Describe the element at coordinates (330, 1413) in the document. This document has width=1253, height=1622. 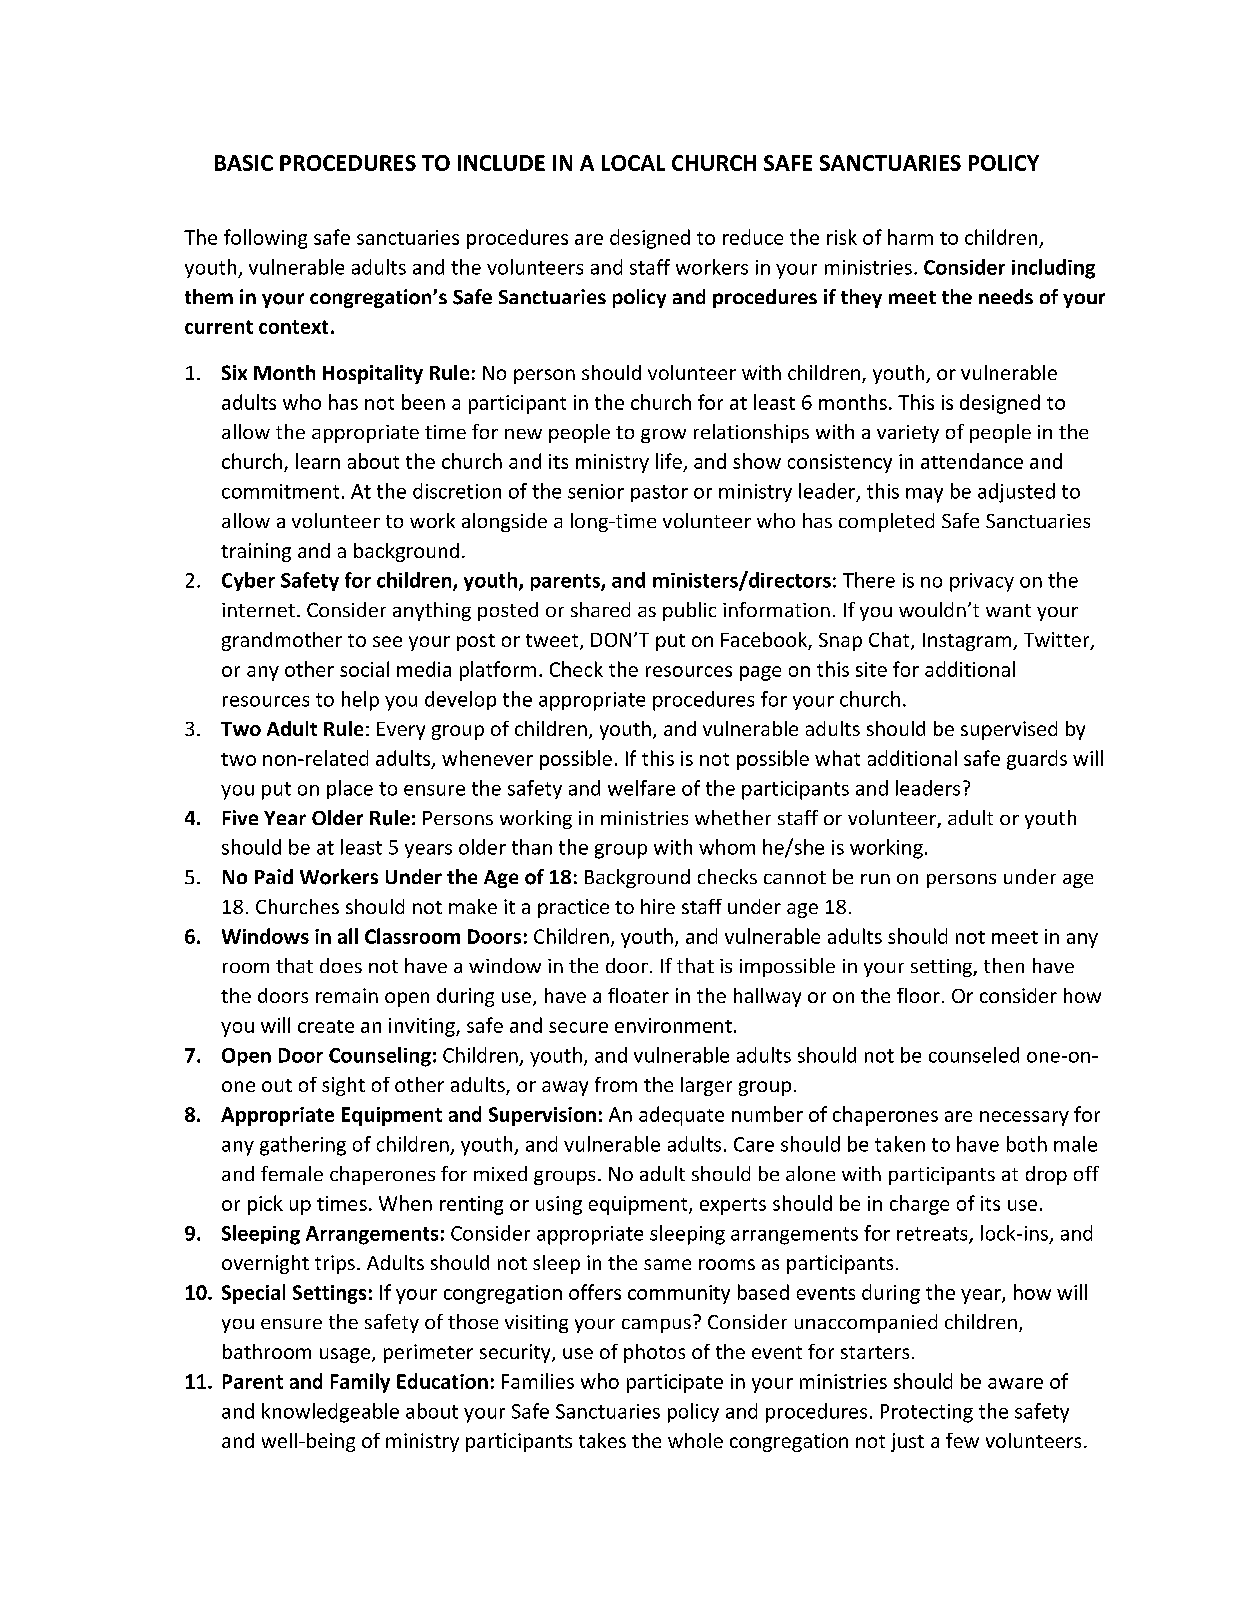
I see `knowledgeable` at that location.
